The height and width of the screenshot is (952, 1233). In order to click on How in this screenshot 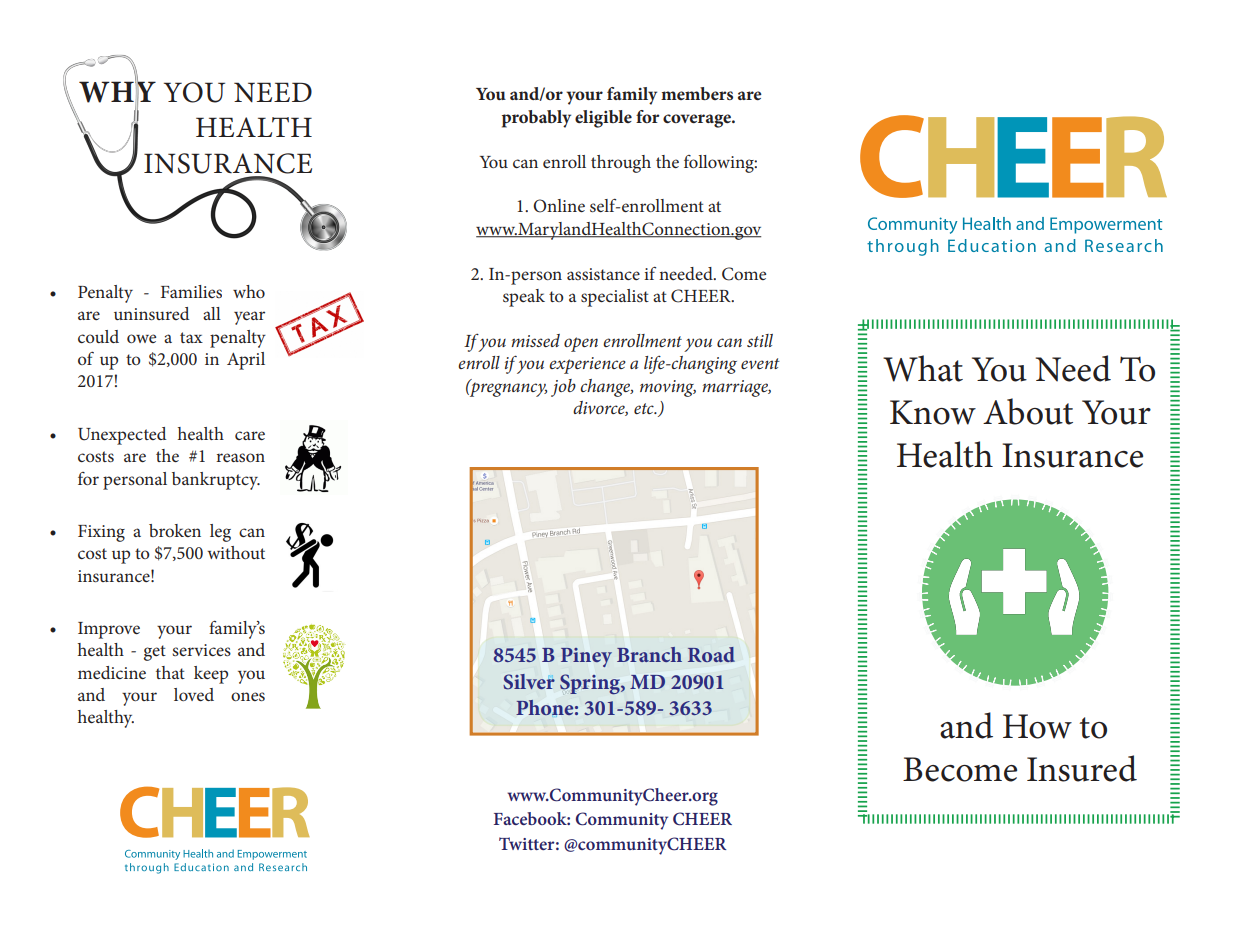, I will do `click(1037, 726)`.
